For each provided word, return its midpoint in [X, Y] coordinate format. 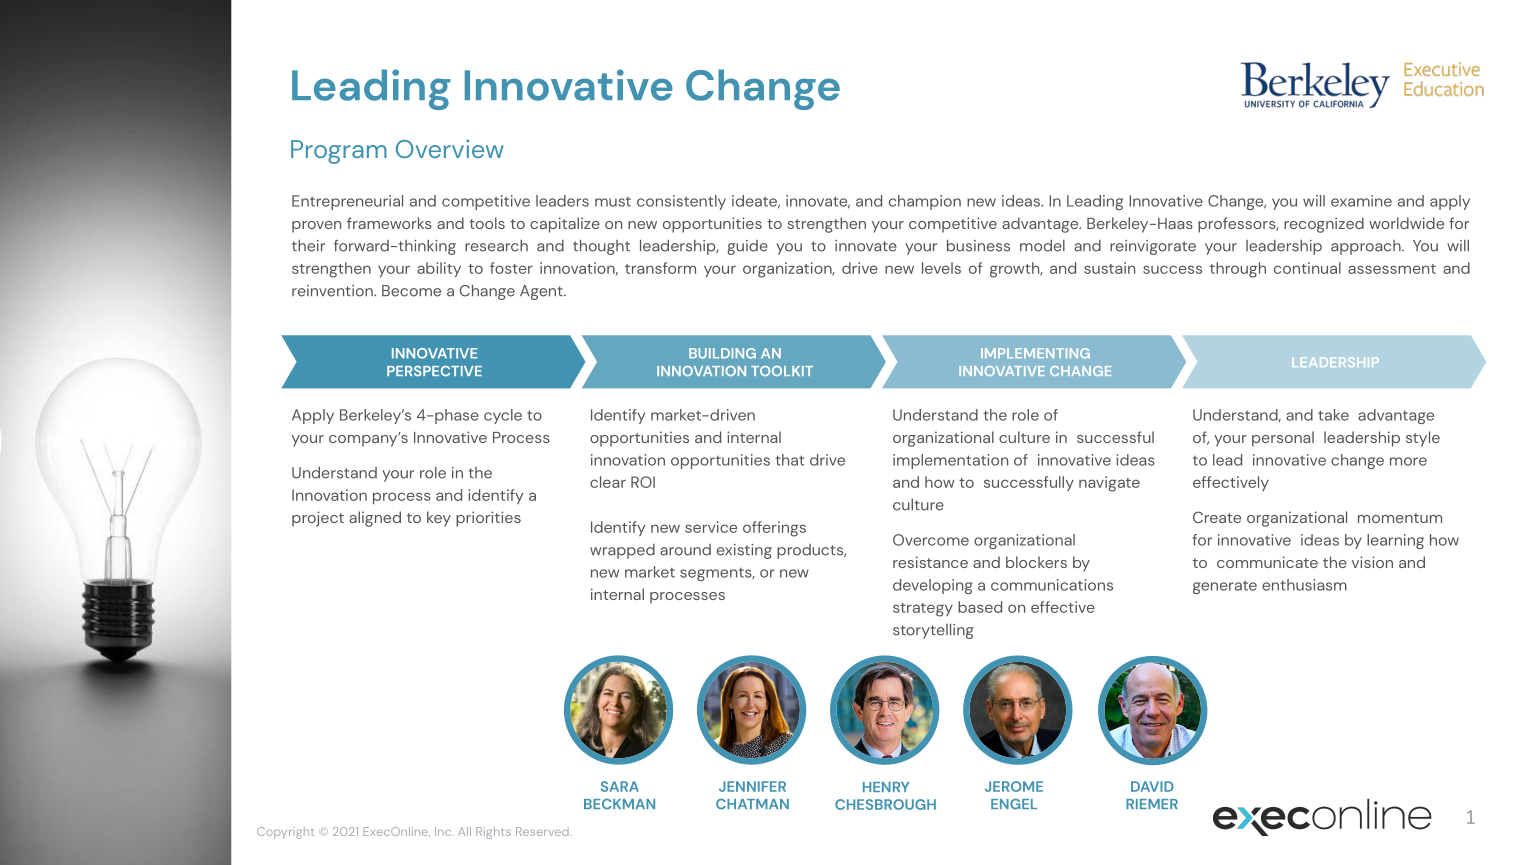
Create [1217, 517]
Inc [444, 831]
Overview [450, 149]
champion [925, 202]
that [789, 460]
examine [1361, 201]
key [439, 519]
